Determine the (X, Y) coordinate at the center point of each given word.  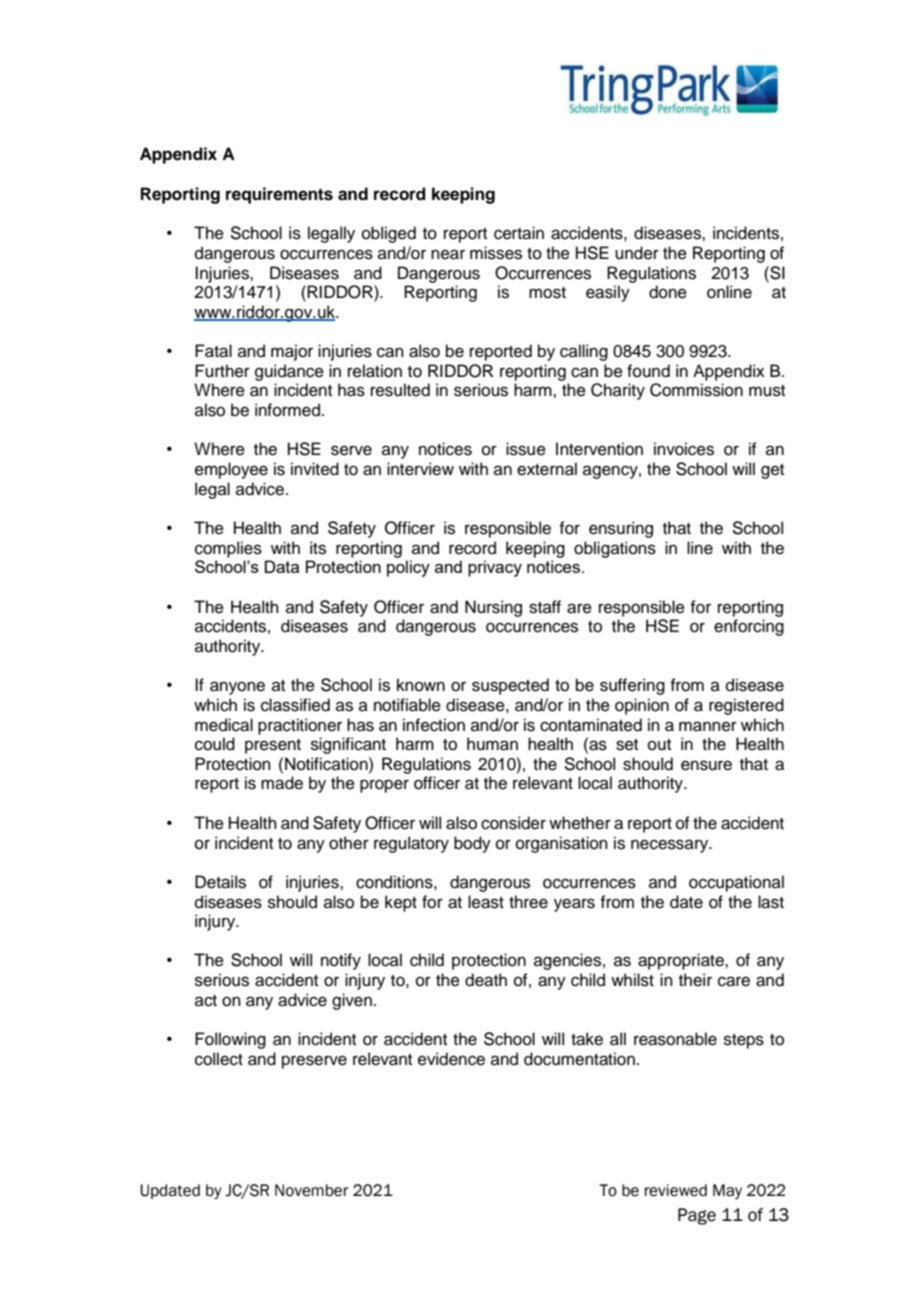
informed (287, 410)
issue (526, 449)
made (282, 783)
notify (341, 961)
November (312, 1190)
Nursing (493, 608)
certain (519, 233)
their (695, 980)
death (486, 980)
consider (513, 823)
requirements (279, 195)
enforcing (749, 627)
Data (282, 566)
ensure (706, 765)
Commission (696, 390)
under (637, 253)
